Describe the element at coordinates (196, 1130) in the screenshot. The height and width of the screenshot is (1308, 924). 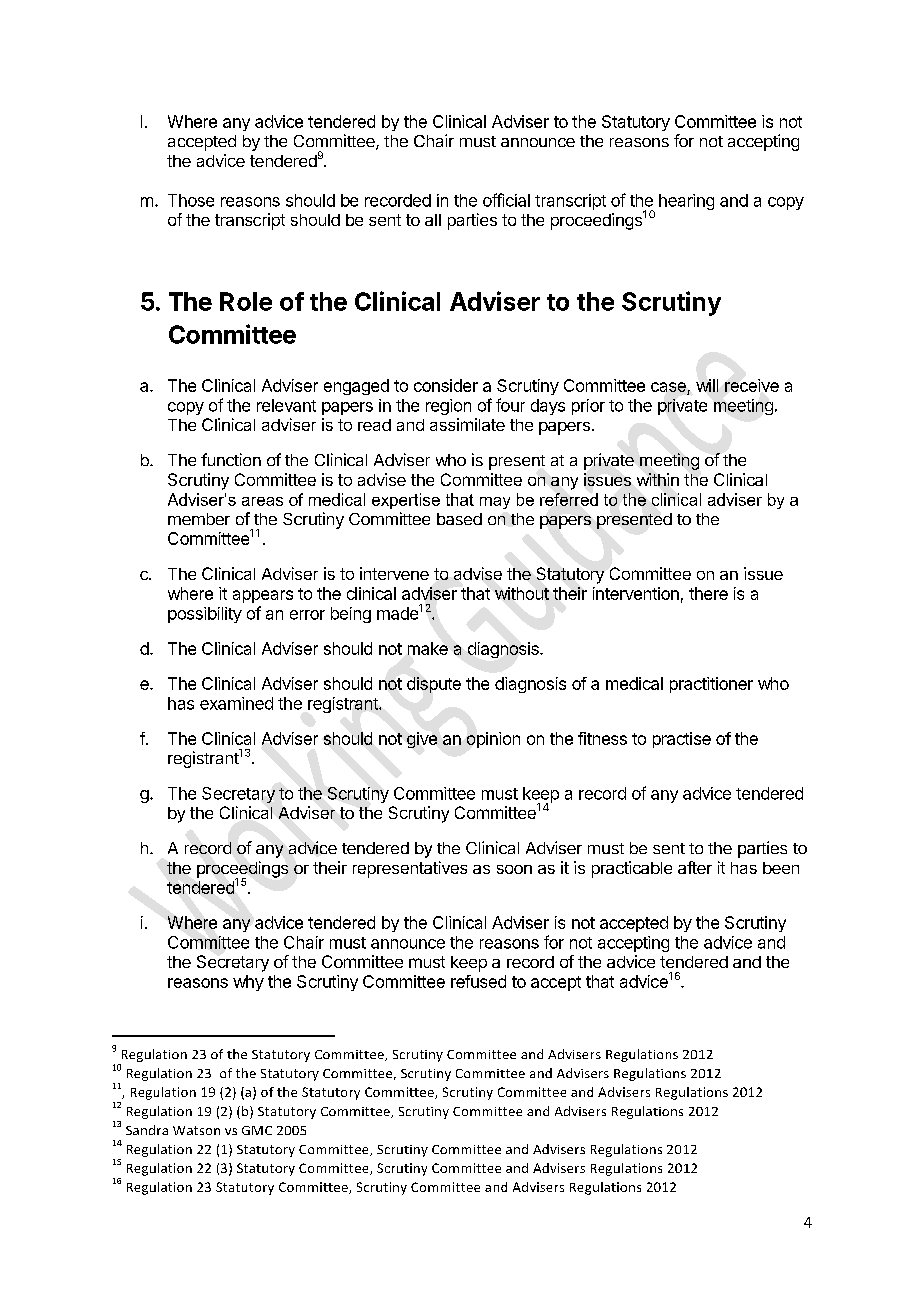
I see `Watson` at that location.
